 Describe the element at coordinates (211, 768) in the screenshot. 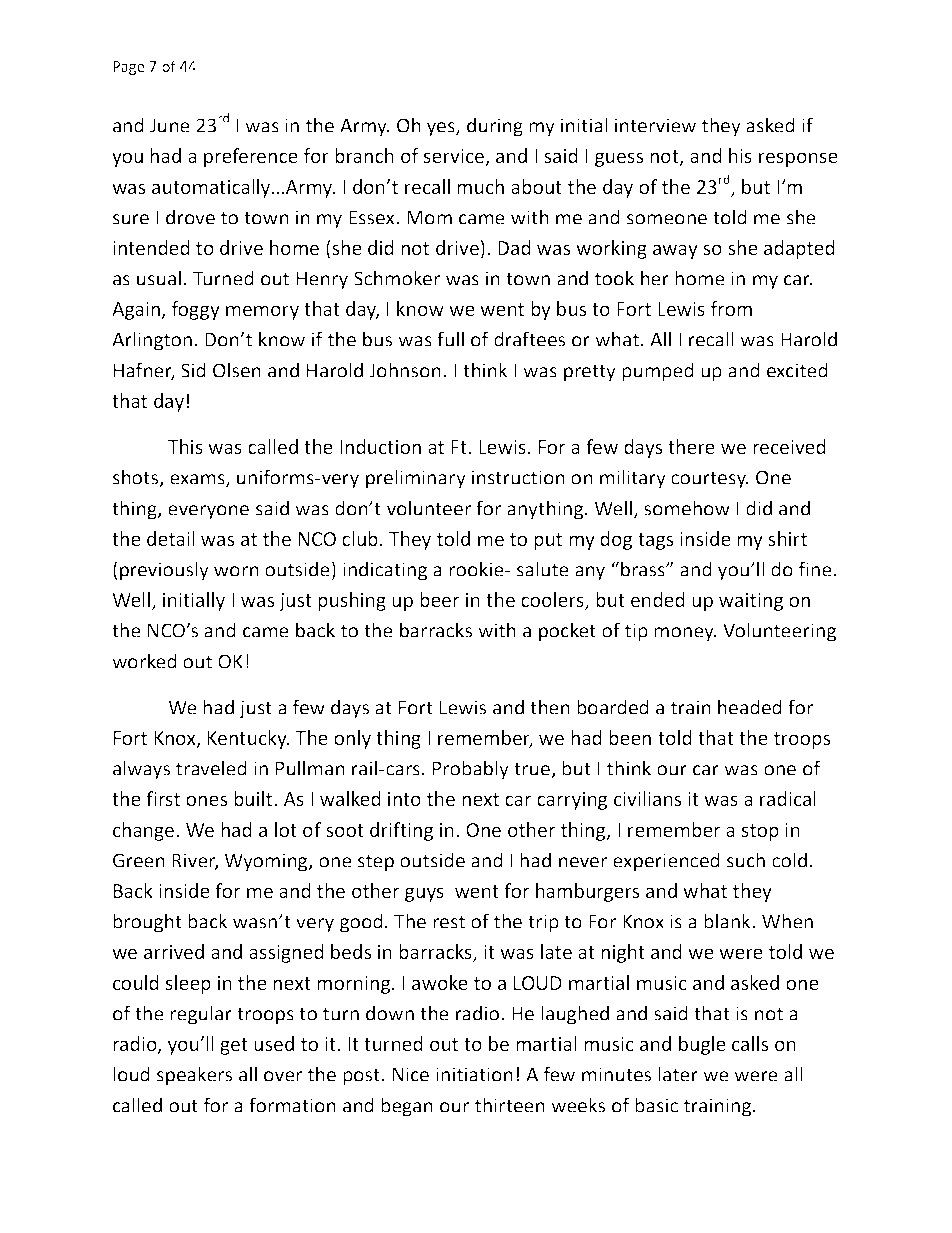

I see `traveled` at that location.
